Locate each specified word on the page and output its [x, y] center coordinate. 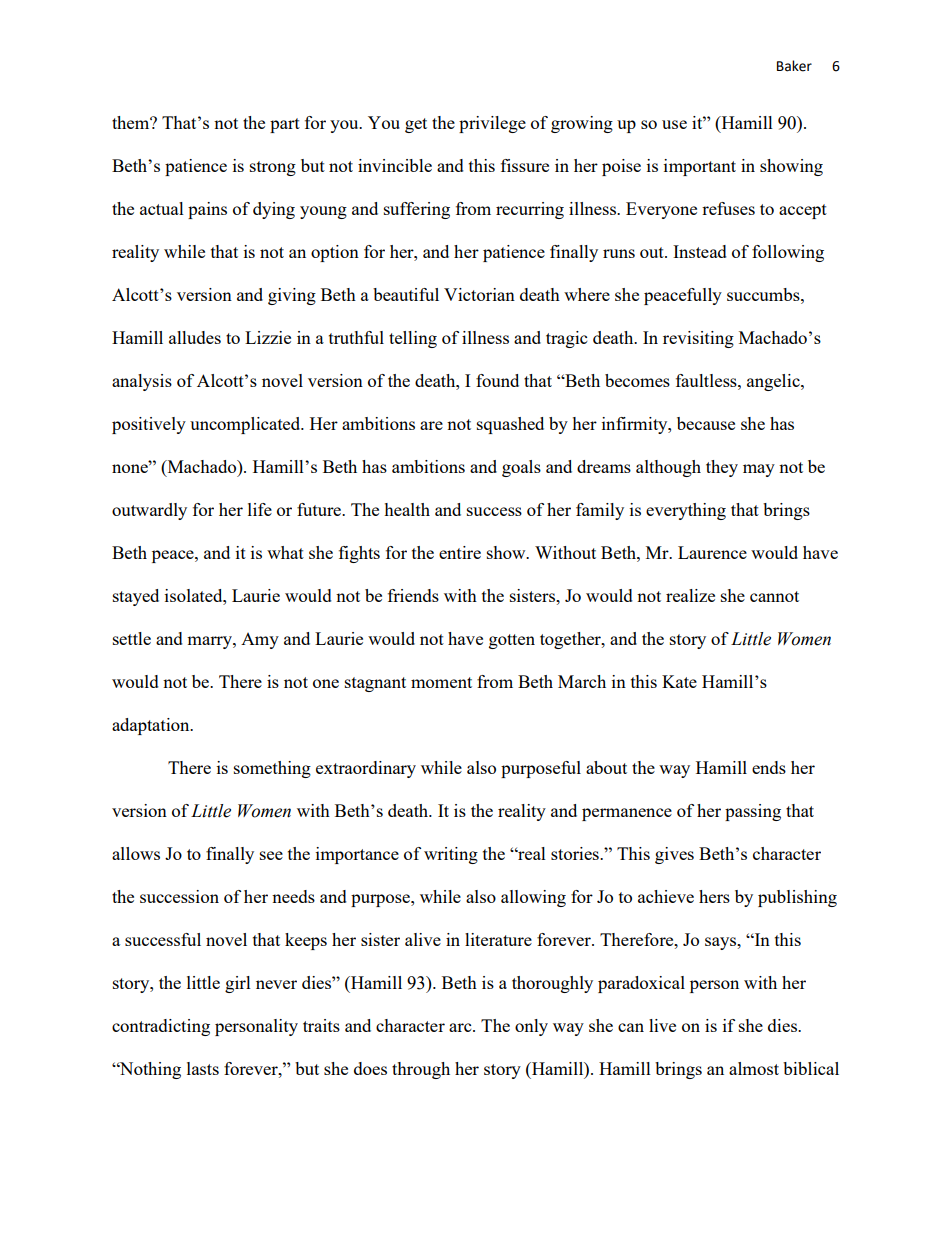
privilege [492, 124]
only [531, 1027]
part [285, 125]
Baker [794, 66]
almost [754, 1068]
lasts [203, 1068]
